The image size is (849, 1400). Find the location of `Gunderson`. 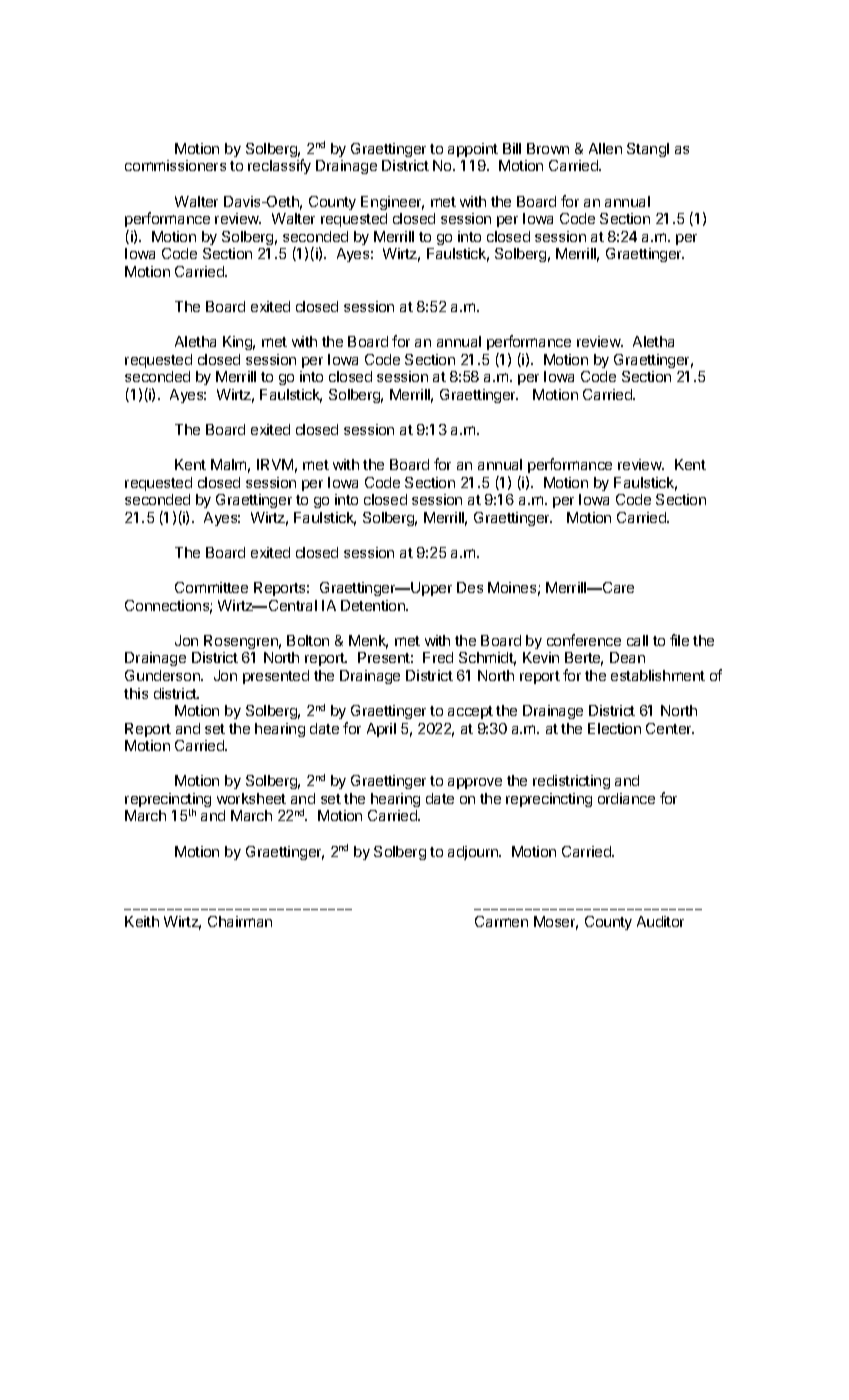

Gunderson is located at coordinates (163, 675).
